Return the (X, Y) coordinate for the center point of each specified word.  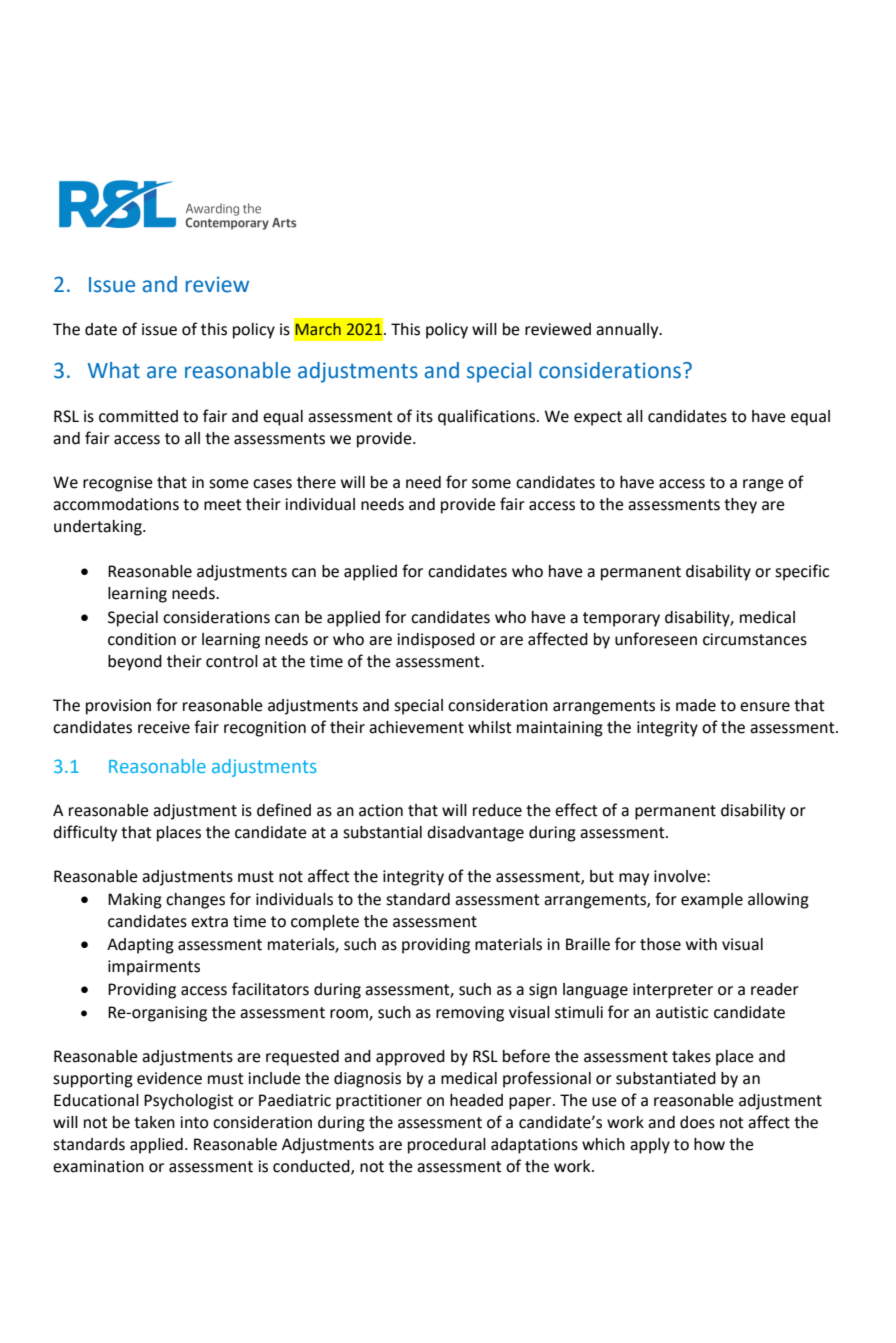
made (696, 705)
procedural (447, 1146)
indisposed (436, 641)
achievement (416, 727)
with (701, 944)
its (424, 416)
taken (154, 1122)
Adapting (140, 946)
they (740, 506)
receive (164, 727)
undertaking (99, 528)
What (114, 370)
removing (470, 1014)
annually (628, 331)
